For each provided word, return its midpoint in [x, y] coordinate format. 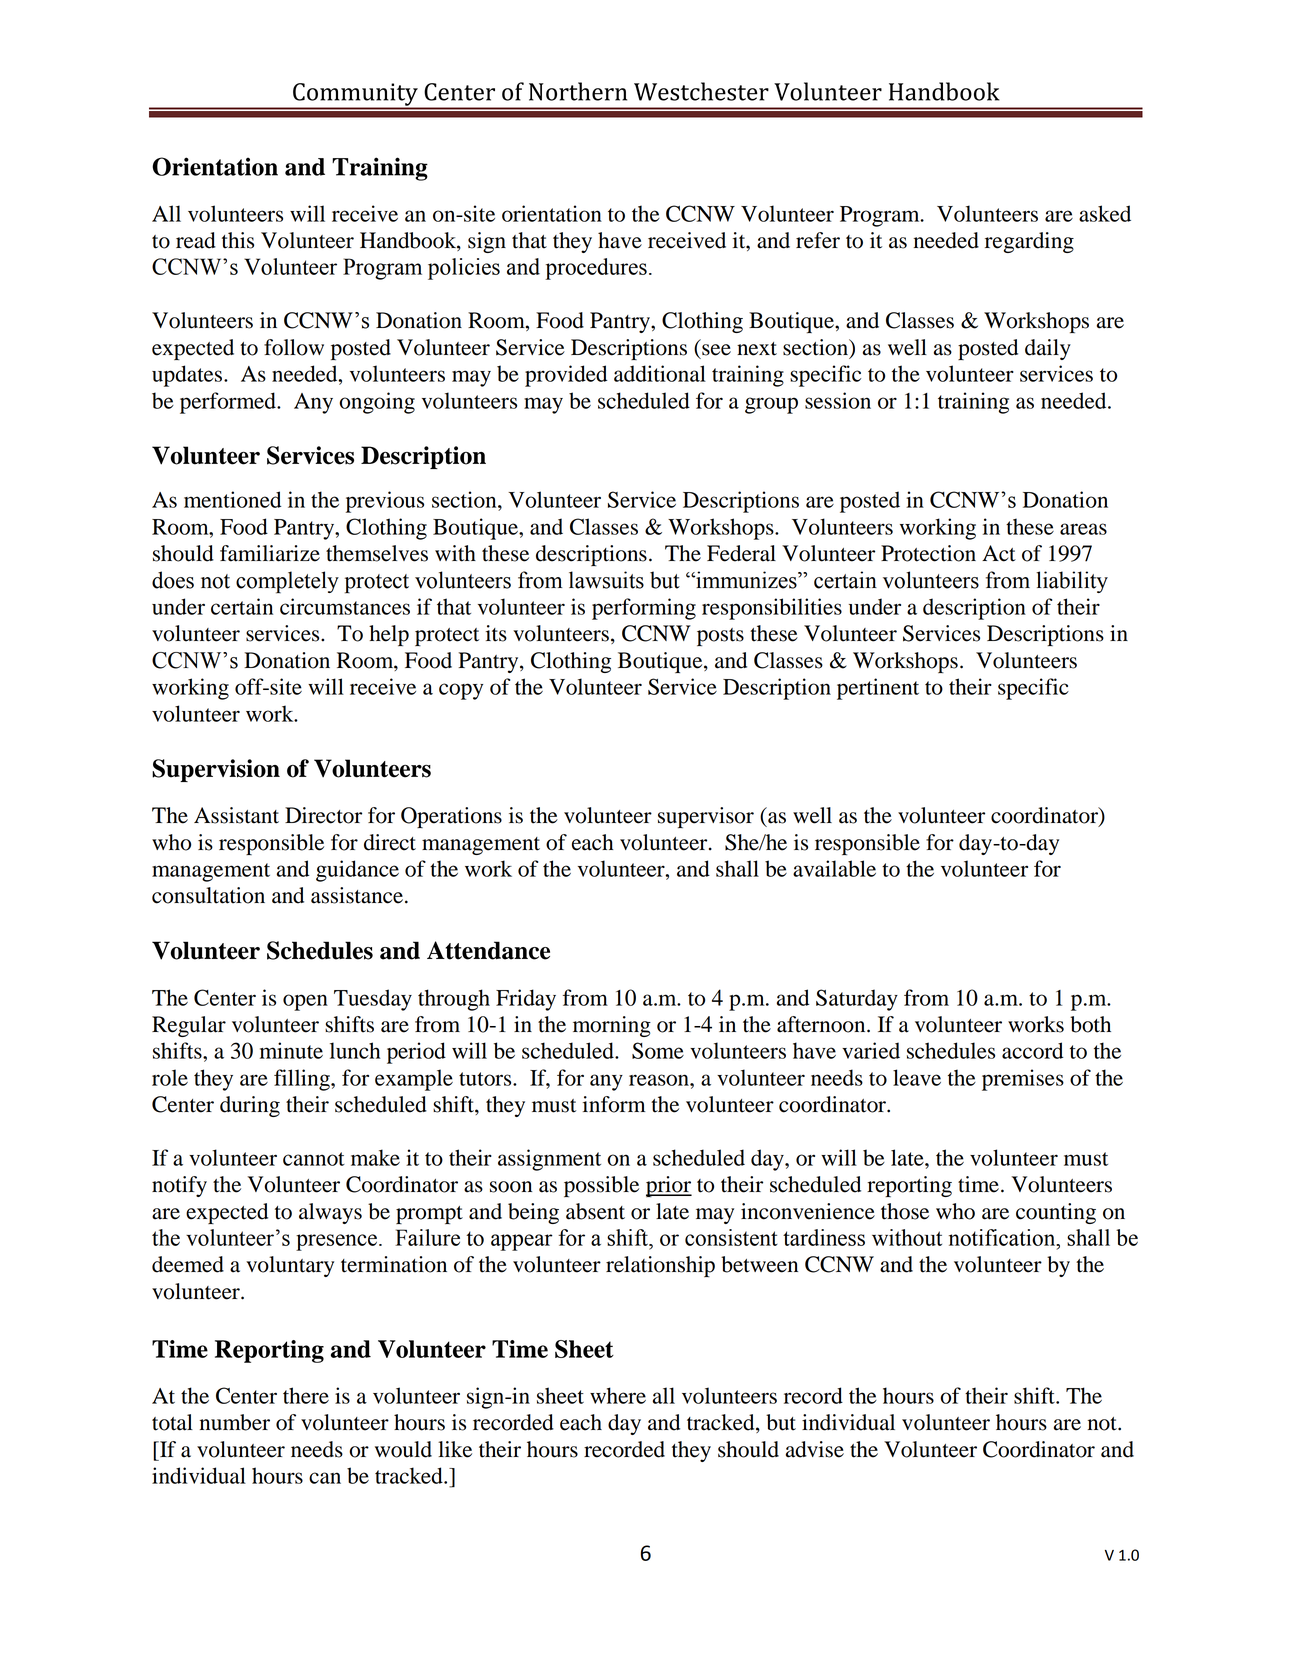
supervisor [706, 817]
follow [294, 347]
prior [669, 1186]
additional [660, 373]
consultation [208, 895]
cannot [314, 1159]
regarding [1029, 242]
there [306, 1395]
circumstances [345, 606]
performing [644, 609]
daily [1048, 349]
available [834, 868]
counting [1056, 1213]
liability [1072, 582]
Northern [578, 91]
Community [355, 95]
